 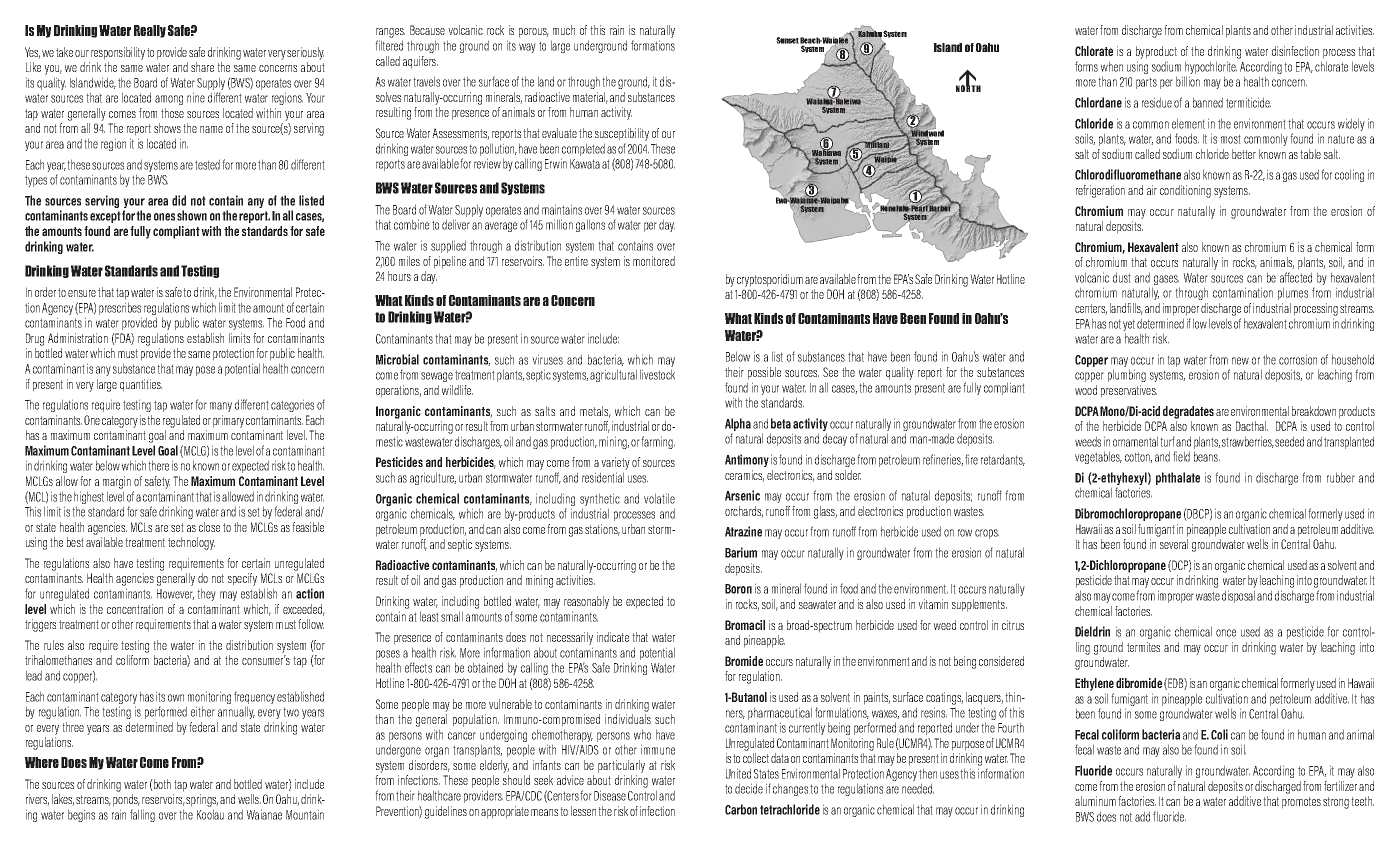 I want to click on gases, so click(x=1166, y=281).
